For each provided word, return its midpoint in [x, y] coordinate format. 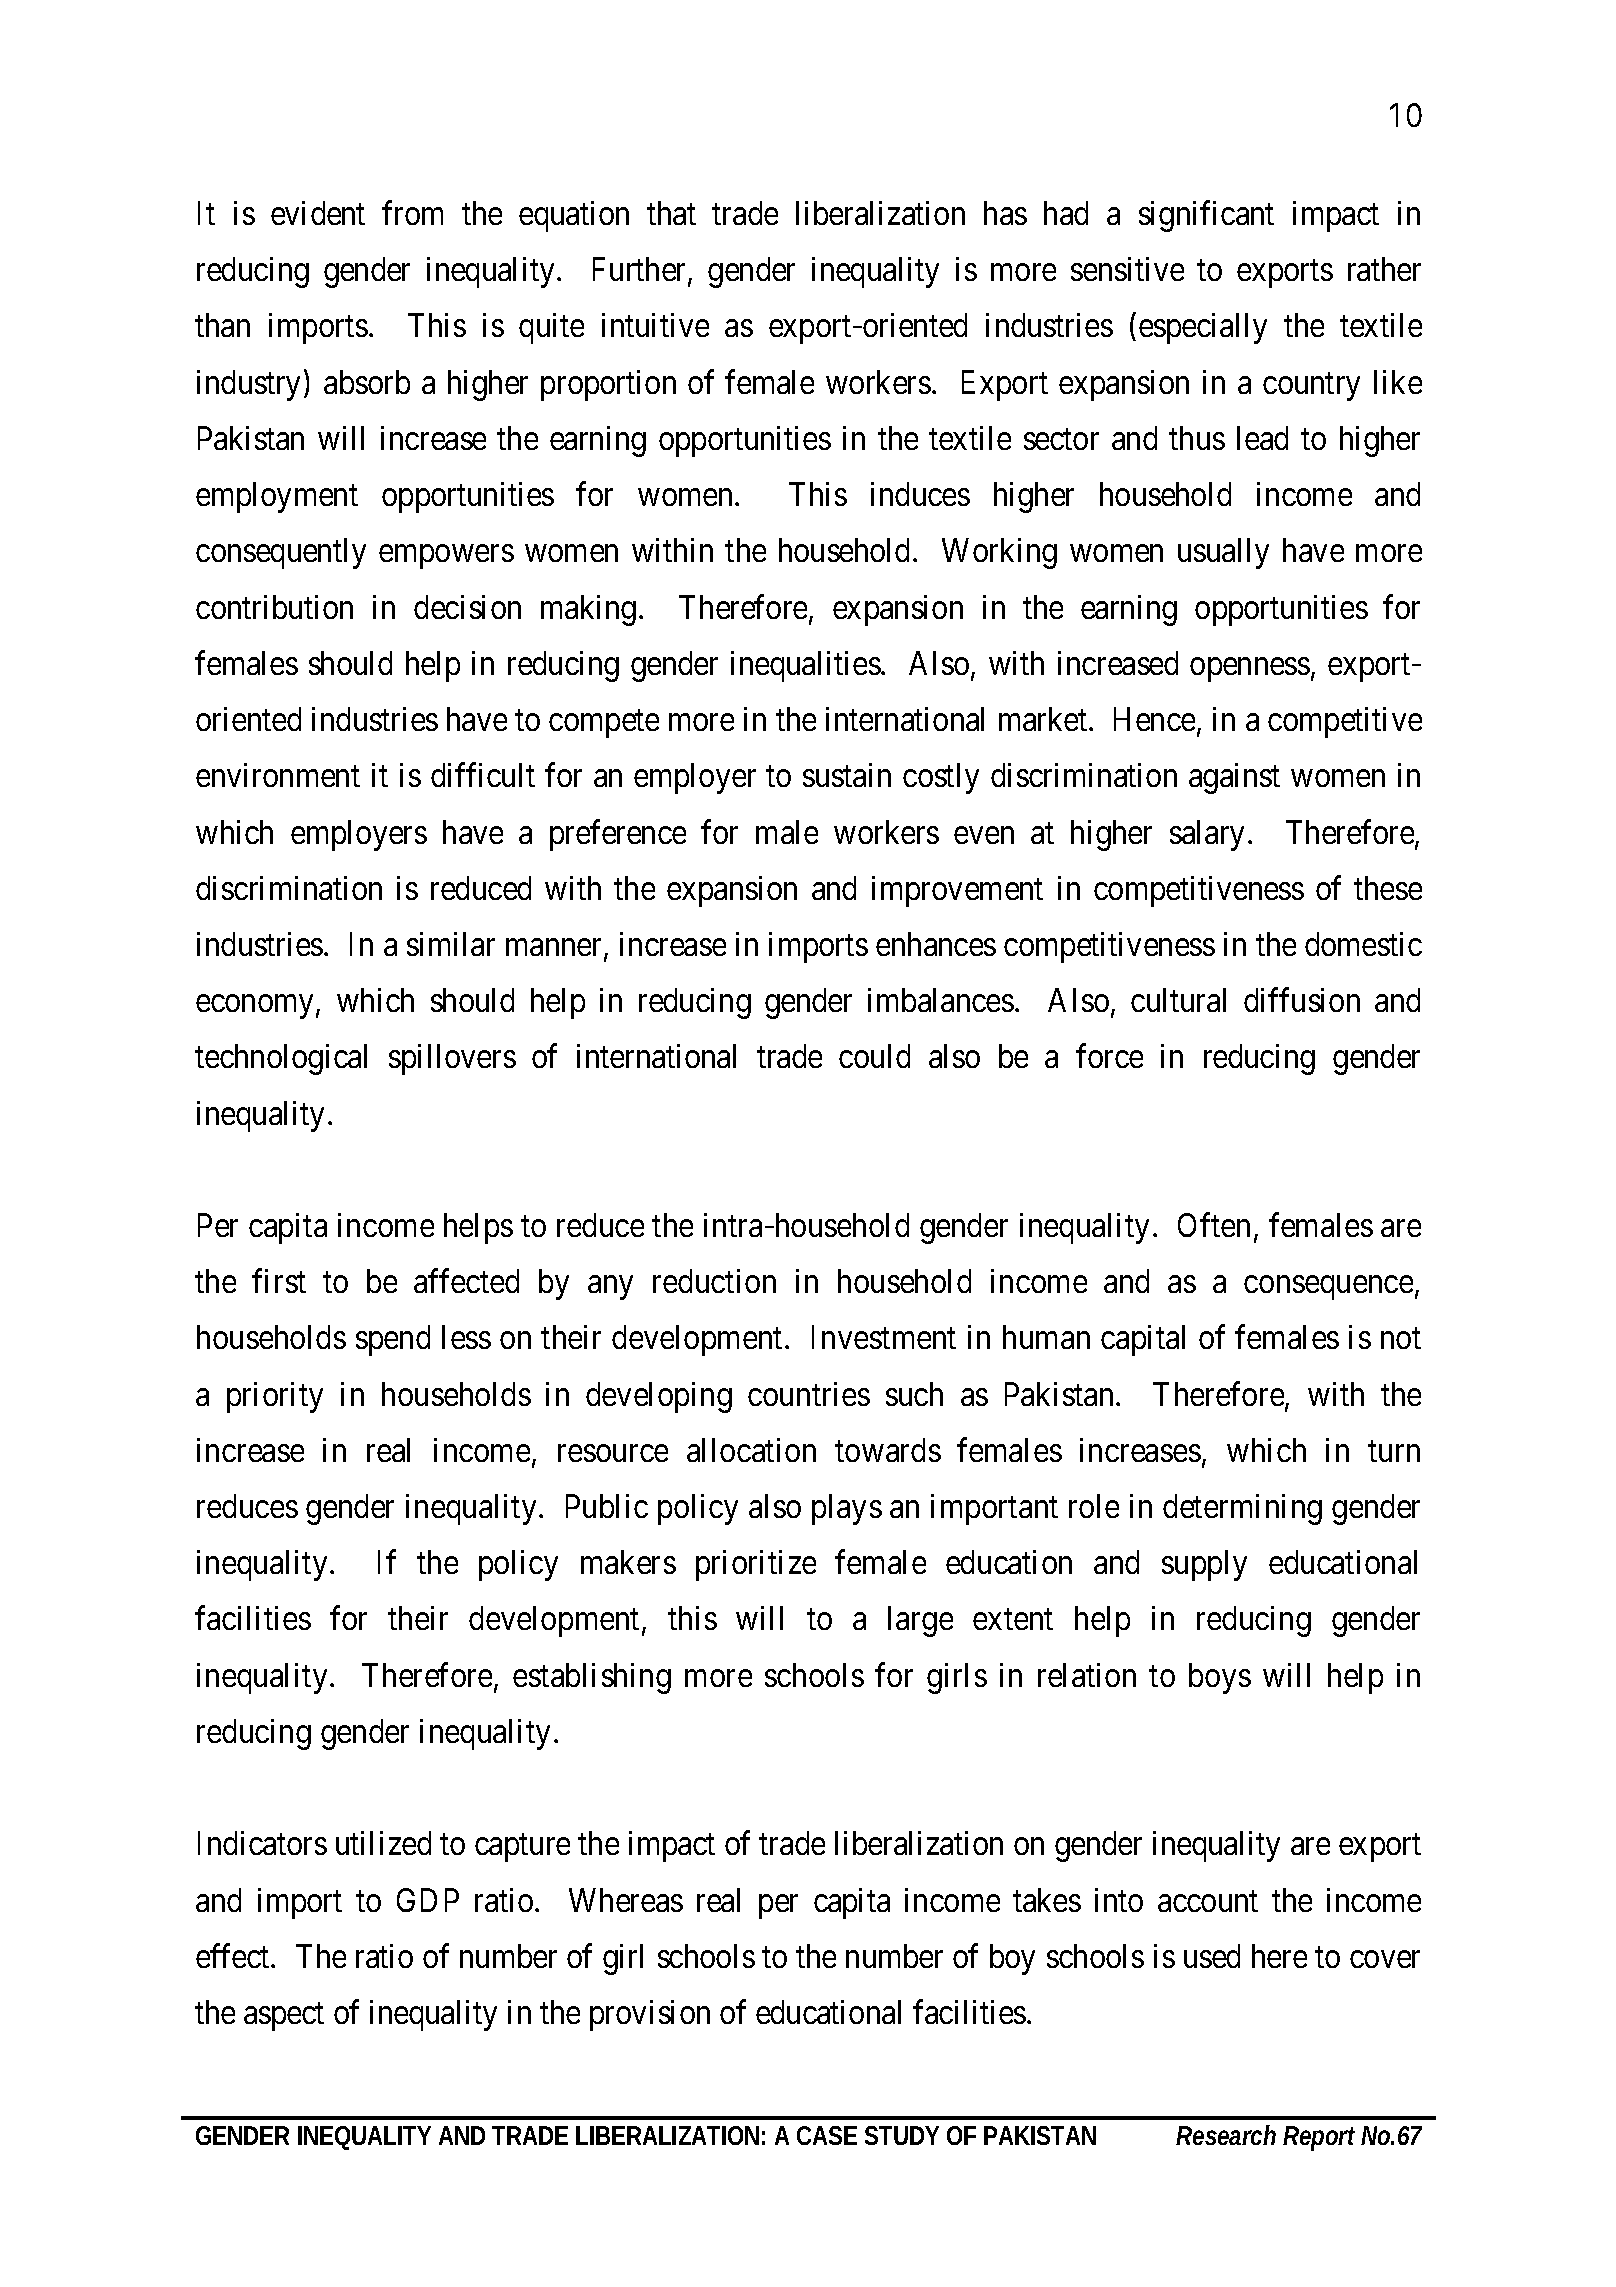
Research [1226, 2135]
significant [1206, 216]
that [671, 213]
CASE [827, 2135]
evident [318, 213]
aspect [284, 2017]
